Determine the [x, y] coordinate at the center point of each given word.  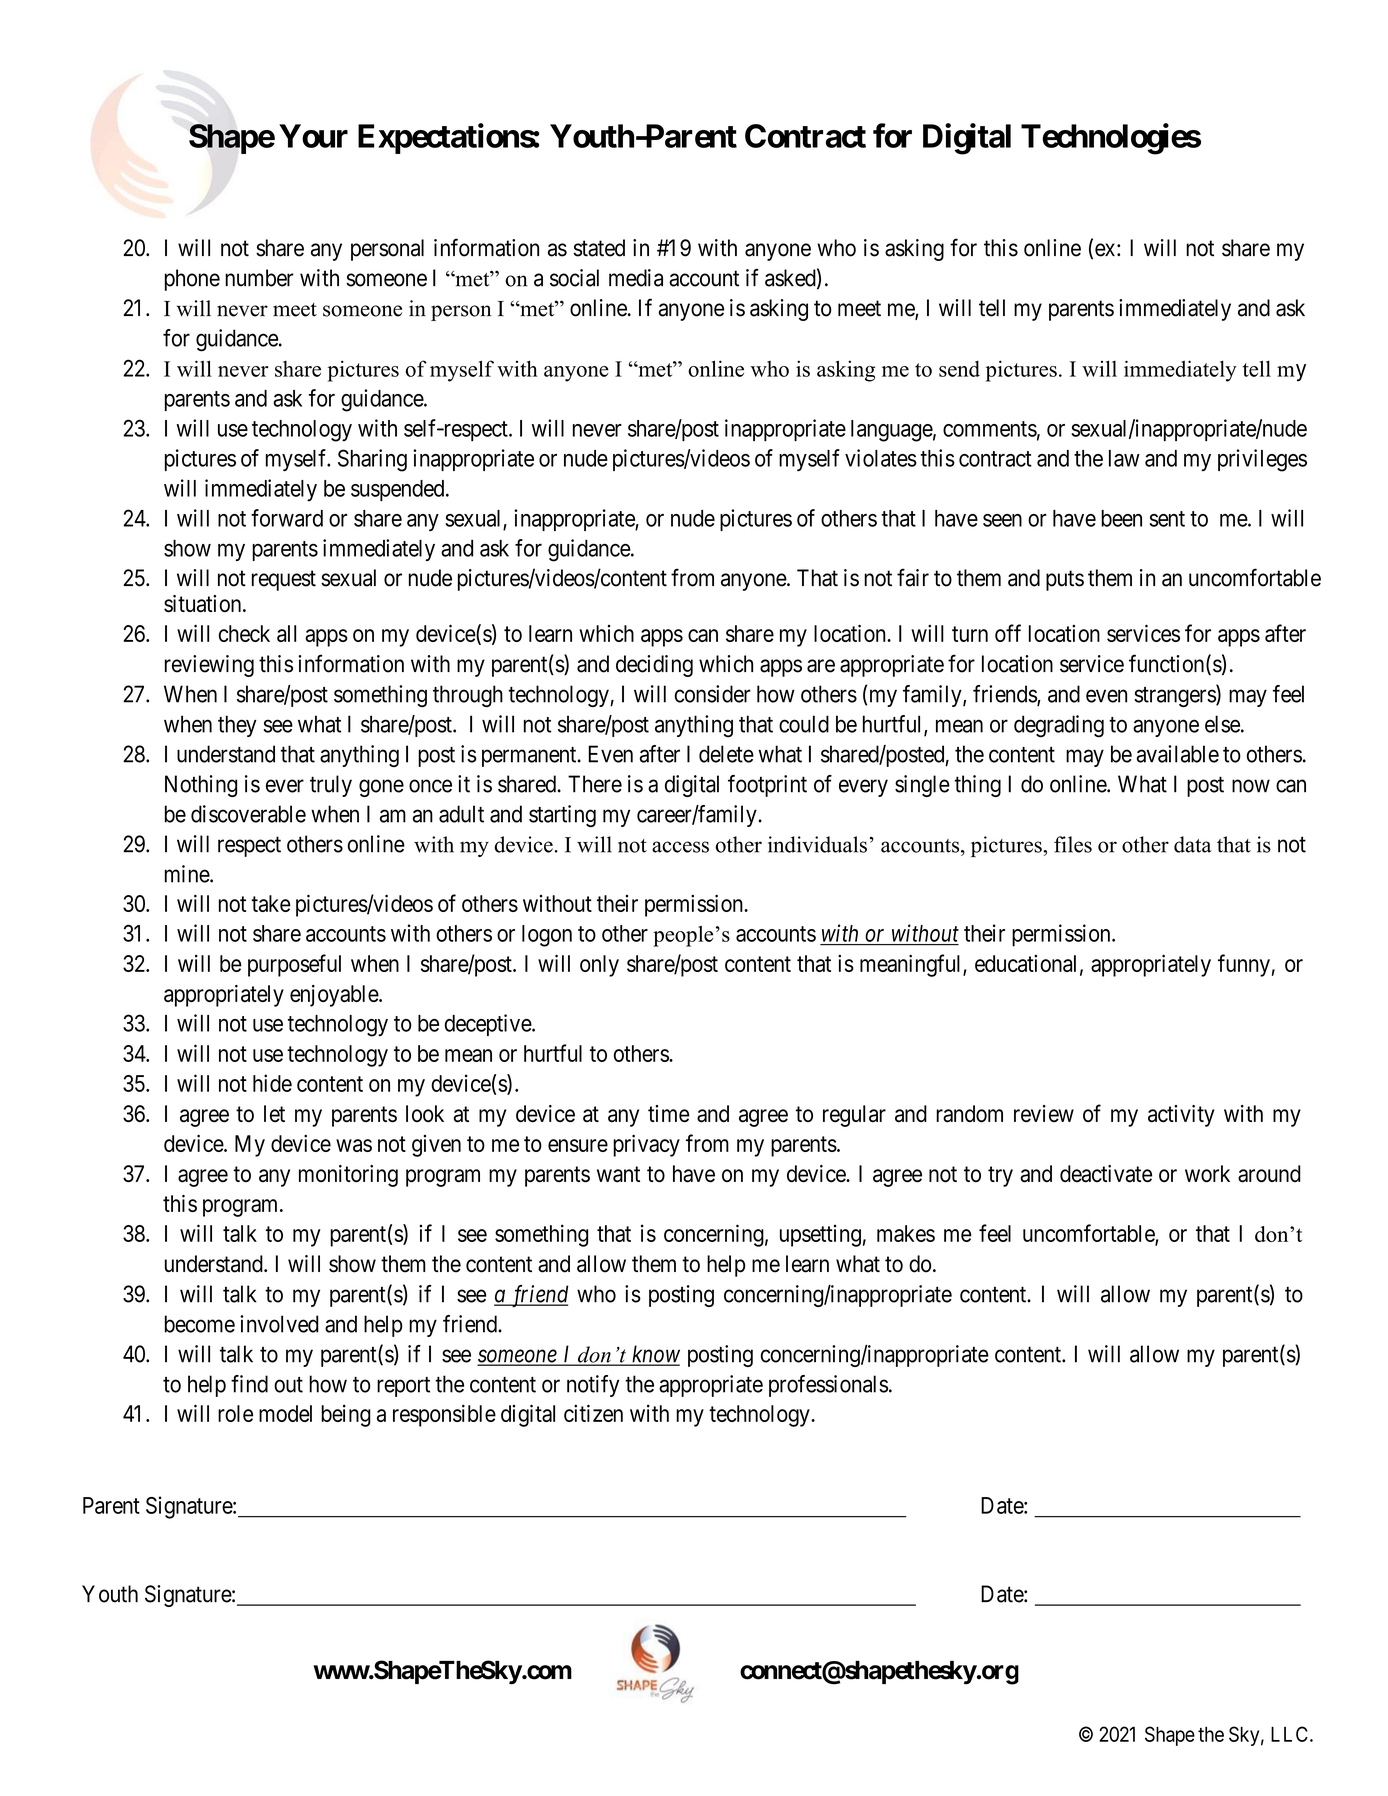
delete [726, 754]
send [959, 368]
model [285, 1413]
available [1178, 754]
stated [599, 248]
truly [331, 786]
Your [313, 136]
